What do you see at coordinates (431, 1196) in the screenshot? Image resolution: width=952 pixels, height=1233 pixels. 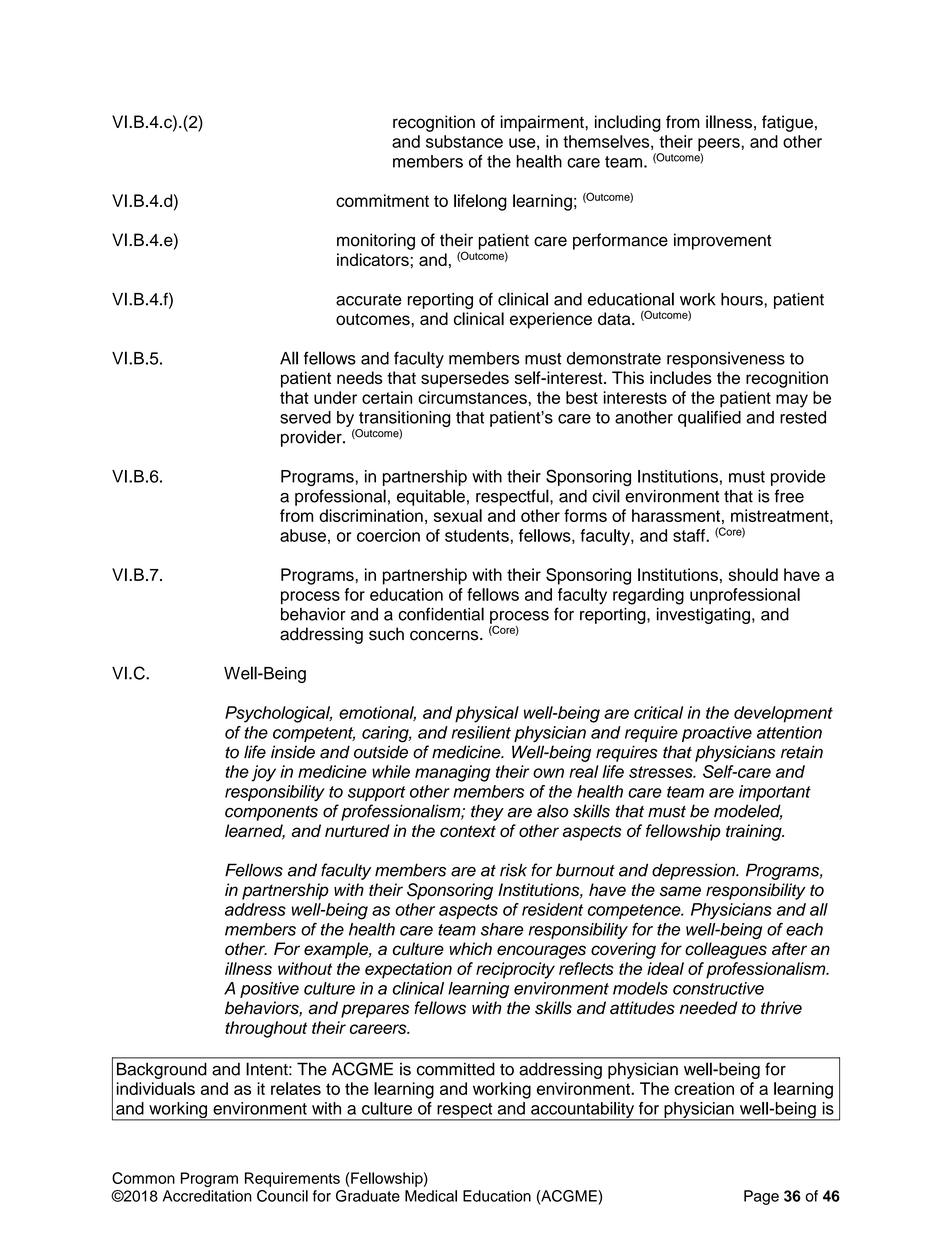 I see `Medical` at bounding box center [431, 1196].
